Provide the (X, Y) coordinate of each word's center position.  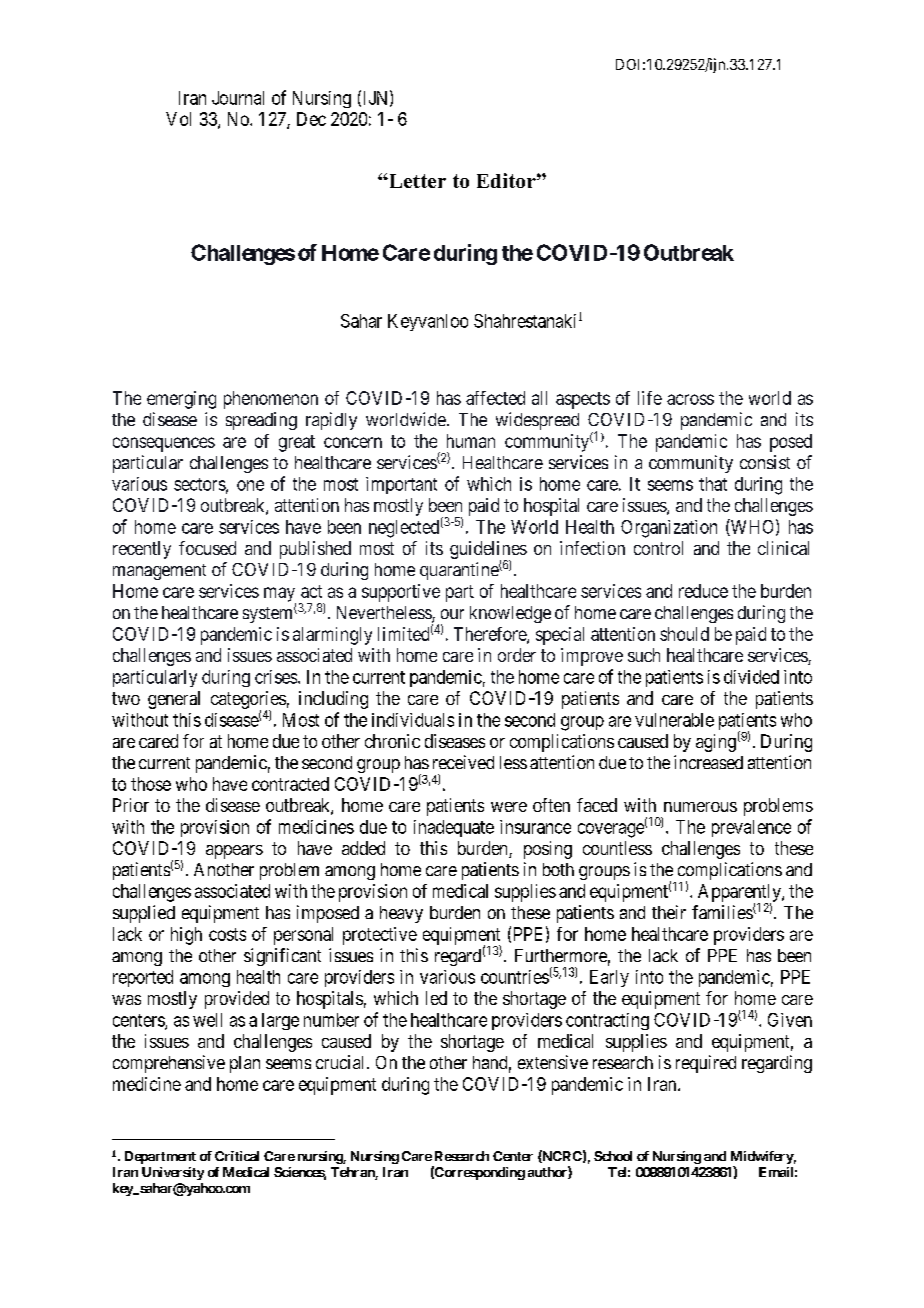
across (690, 399)
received (463, 762)
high (186, 936)
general (174, 700)
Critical (237, 1156)
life (650, 398)
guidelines (488, 551)
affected (495, 398)
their (669, 912)
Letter (416, 181)
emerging (181, 400)
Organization (669, 529)
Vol (178, 119)
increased (708, 762)
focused (207, 548)
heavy (401, 914)
